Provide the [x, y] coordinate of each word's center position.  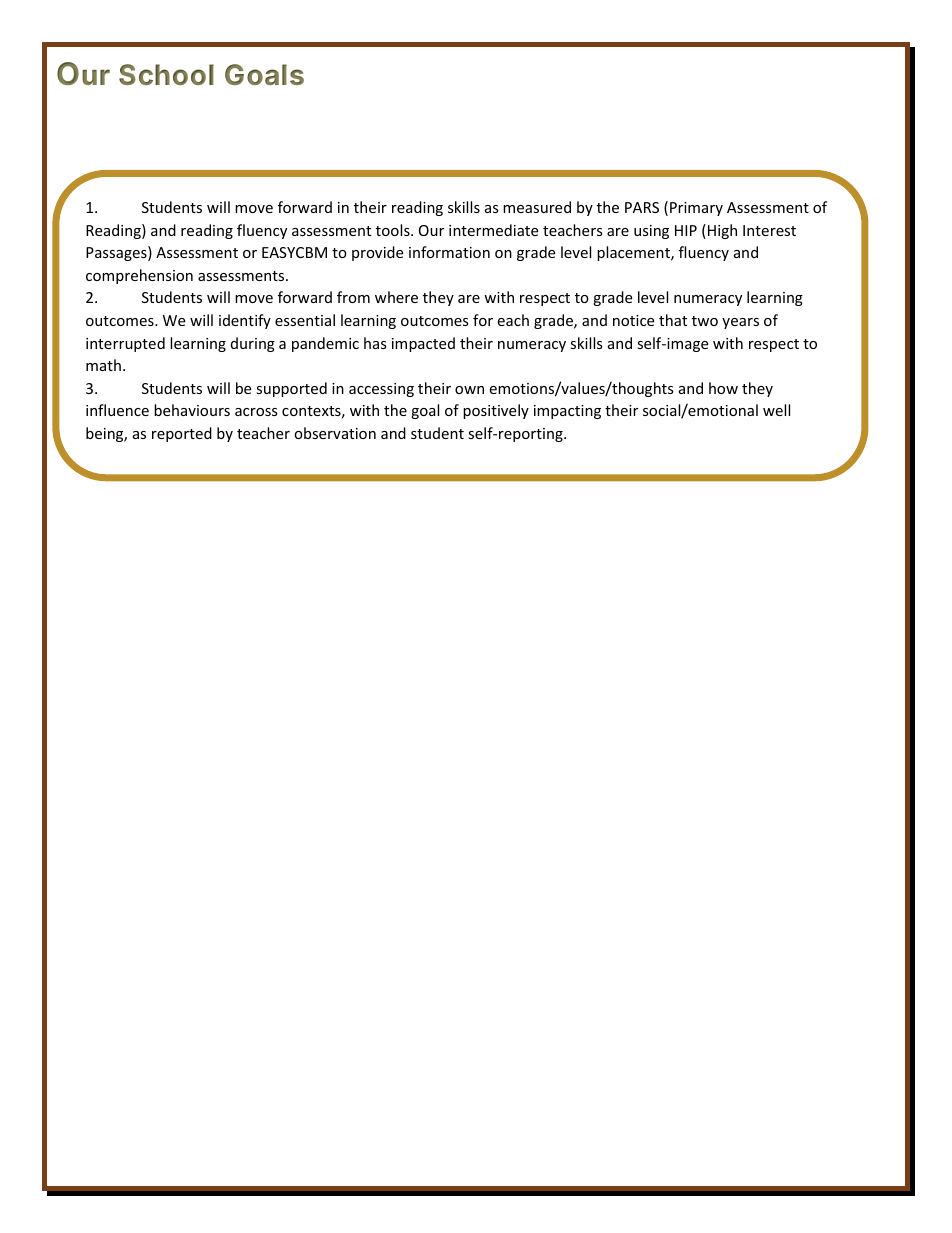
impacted [423, 344]
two [705, 321]
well [776, 410]
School [166, 74]
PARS [642, 207]
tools [394, 230]
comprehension [139, 276]
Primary [696, 209]
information [449, 252]
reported [182, 434]
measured [537, 207]
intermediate [493, 230]
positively [496, 411]
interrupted [125, 344]
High [722, 231]
